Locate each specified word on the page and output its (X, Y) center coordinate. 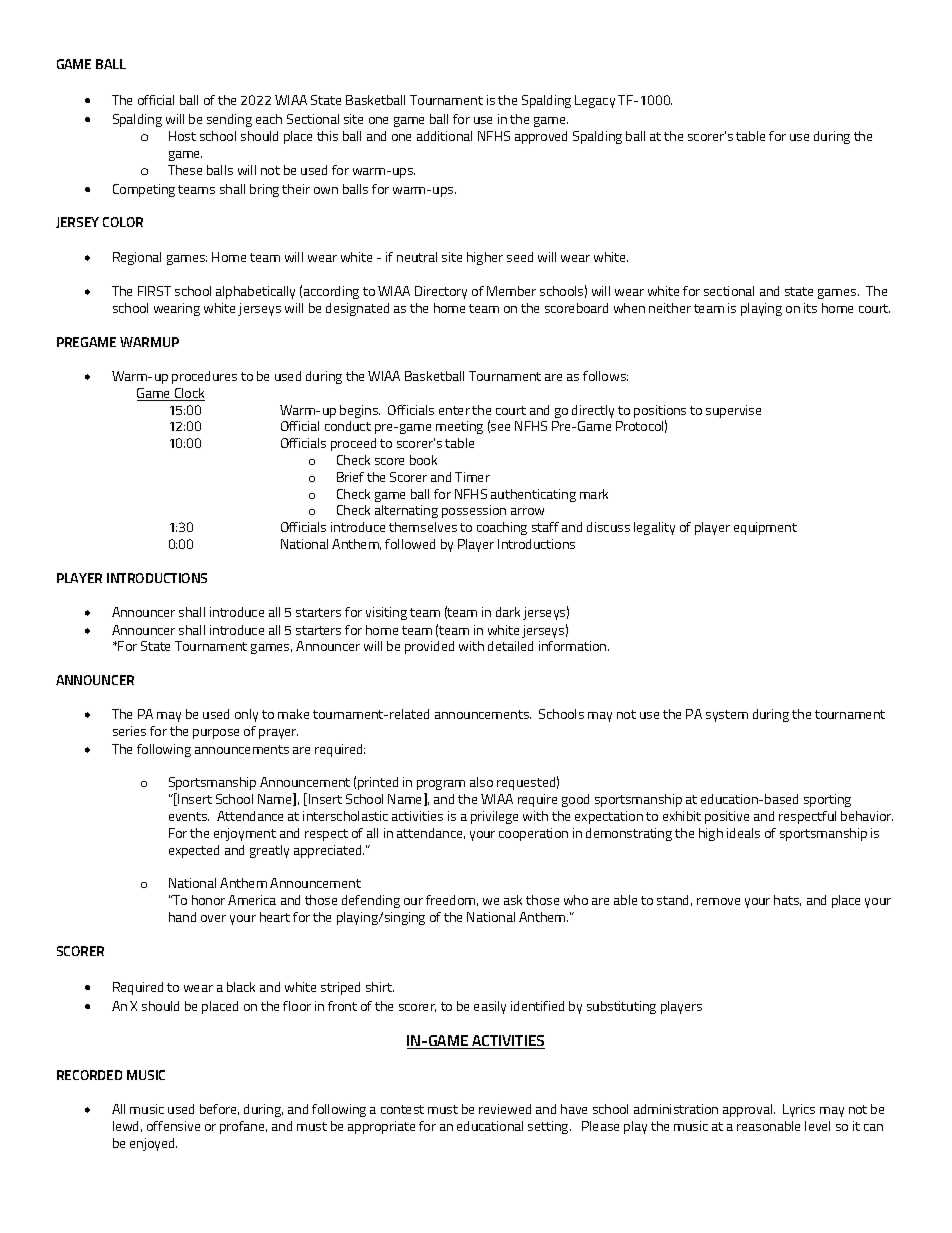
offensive (173, 1126)
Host (182, 136)
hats (787, 900)
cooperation (533, 834)
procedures (204, 377)
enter (454, 410)
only (246, 715)
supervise (733, 411)
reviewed (505, 1109)
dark (508, 612)
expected (194, 851)
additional (444, 136)
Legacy (595, 101)
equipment (765, 528)
